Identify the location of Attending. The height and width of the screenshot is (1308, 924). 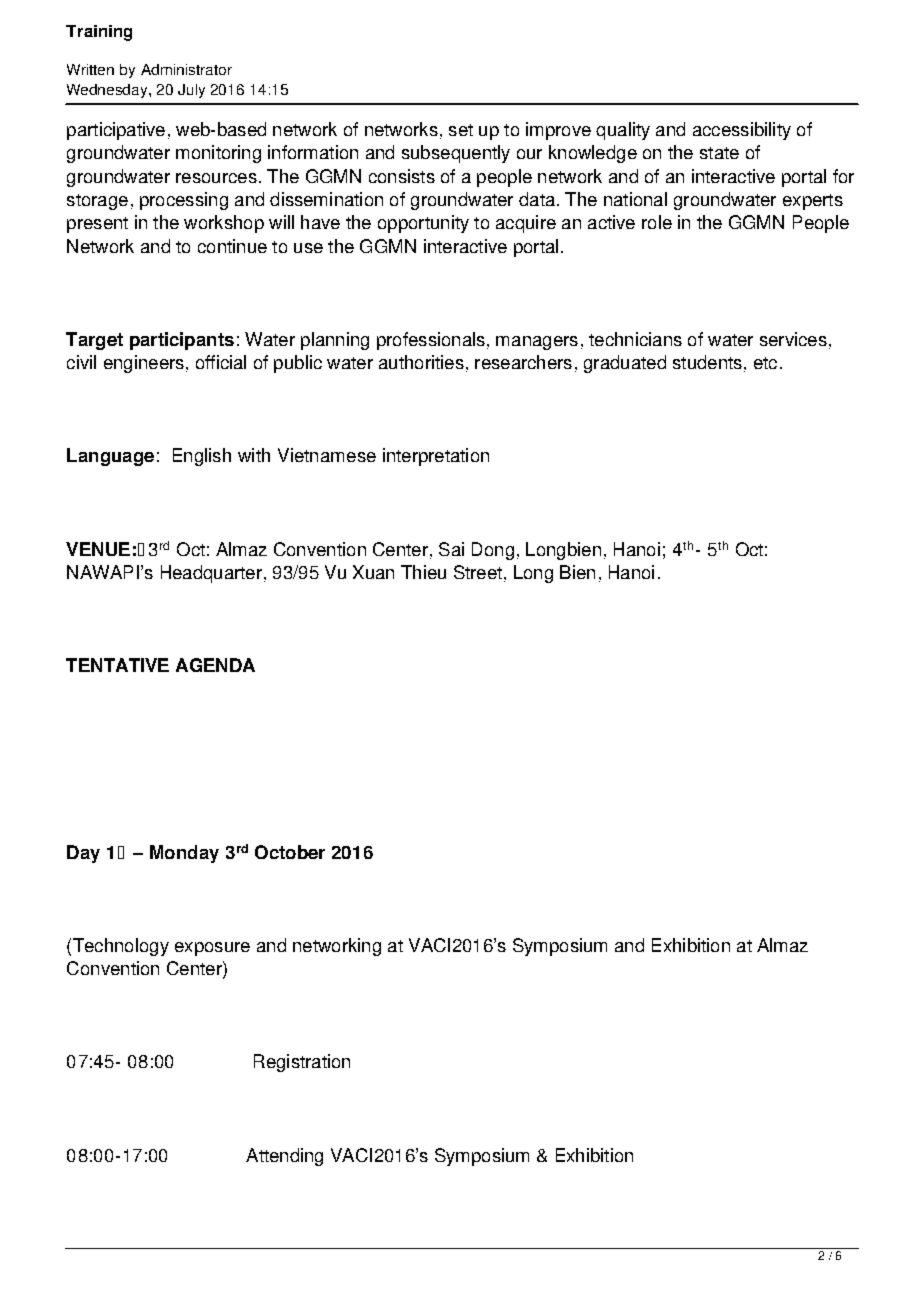
(284, 1157).
